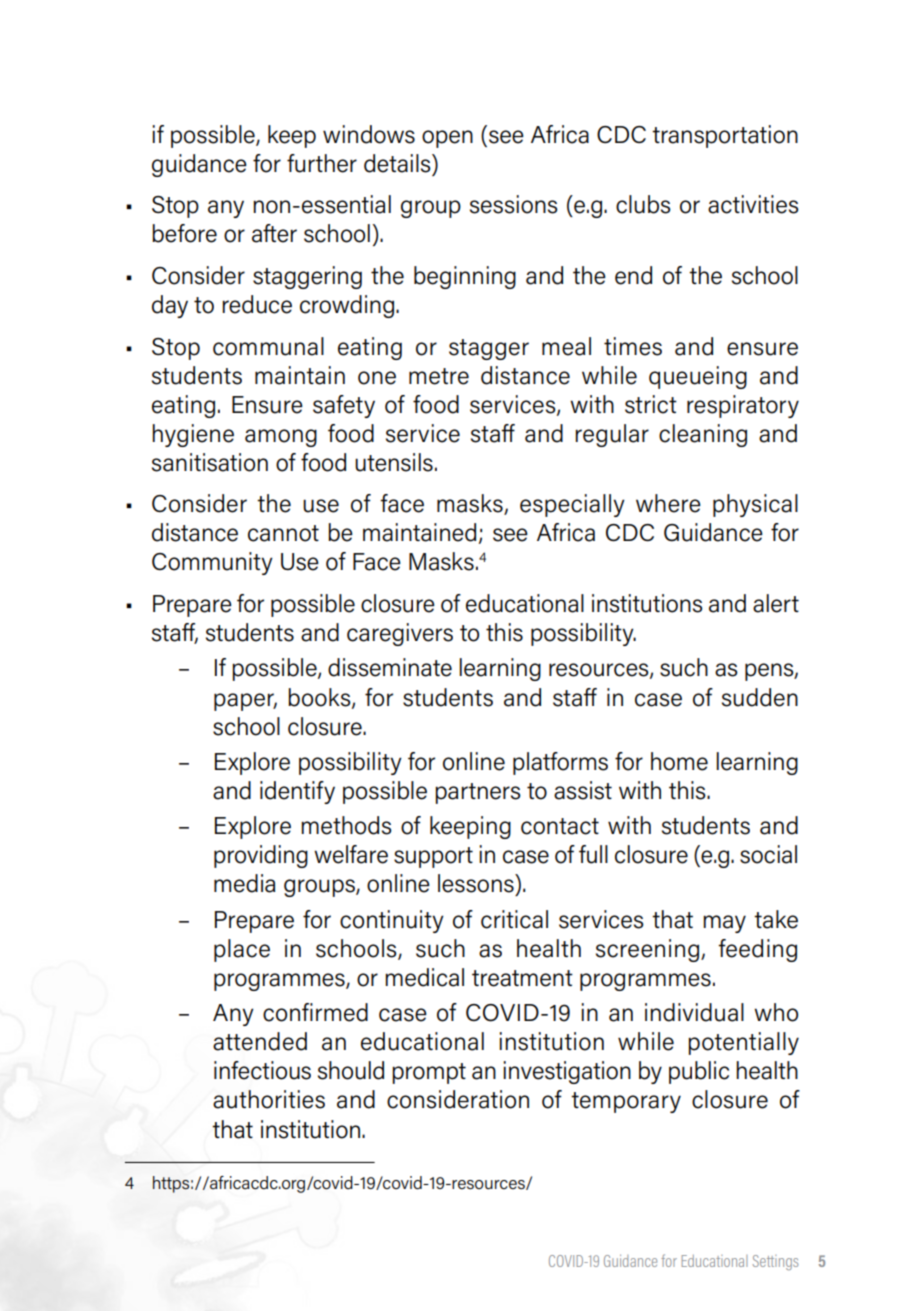 This screenshot has height=1311, width=924. I want to click on transportation, so click(725, 136).
